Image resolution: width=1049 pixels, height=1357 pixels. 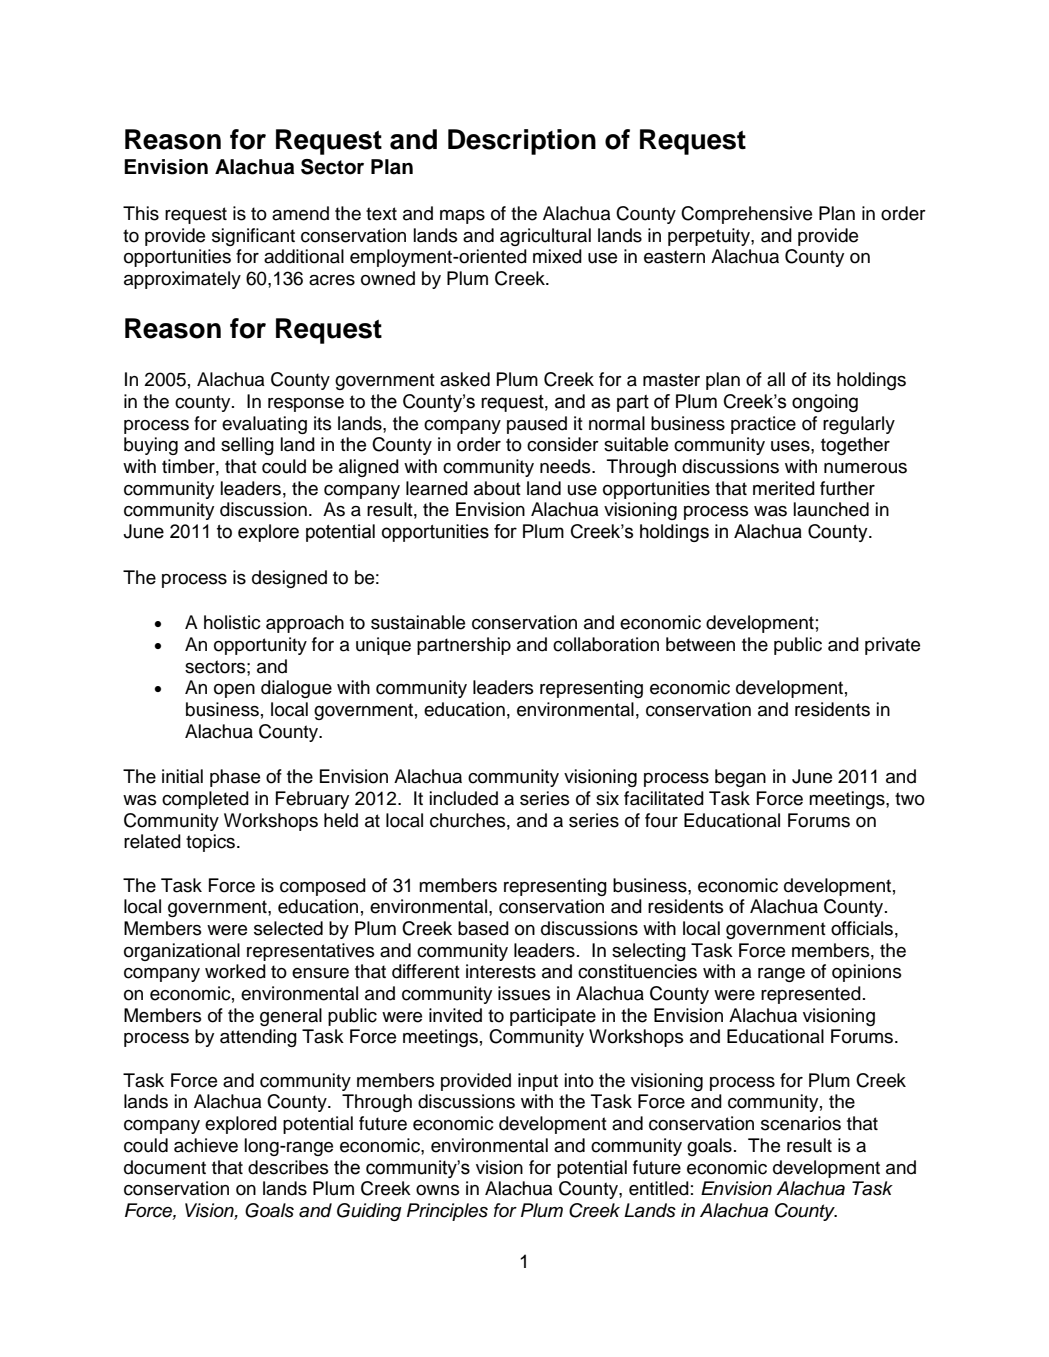 What do you see at coordinates (300, 213) in the screenshot?
I see `amend` at bounding box center [300, 213].
